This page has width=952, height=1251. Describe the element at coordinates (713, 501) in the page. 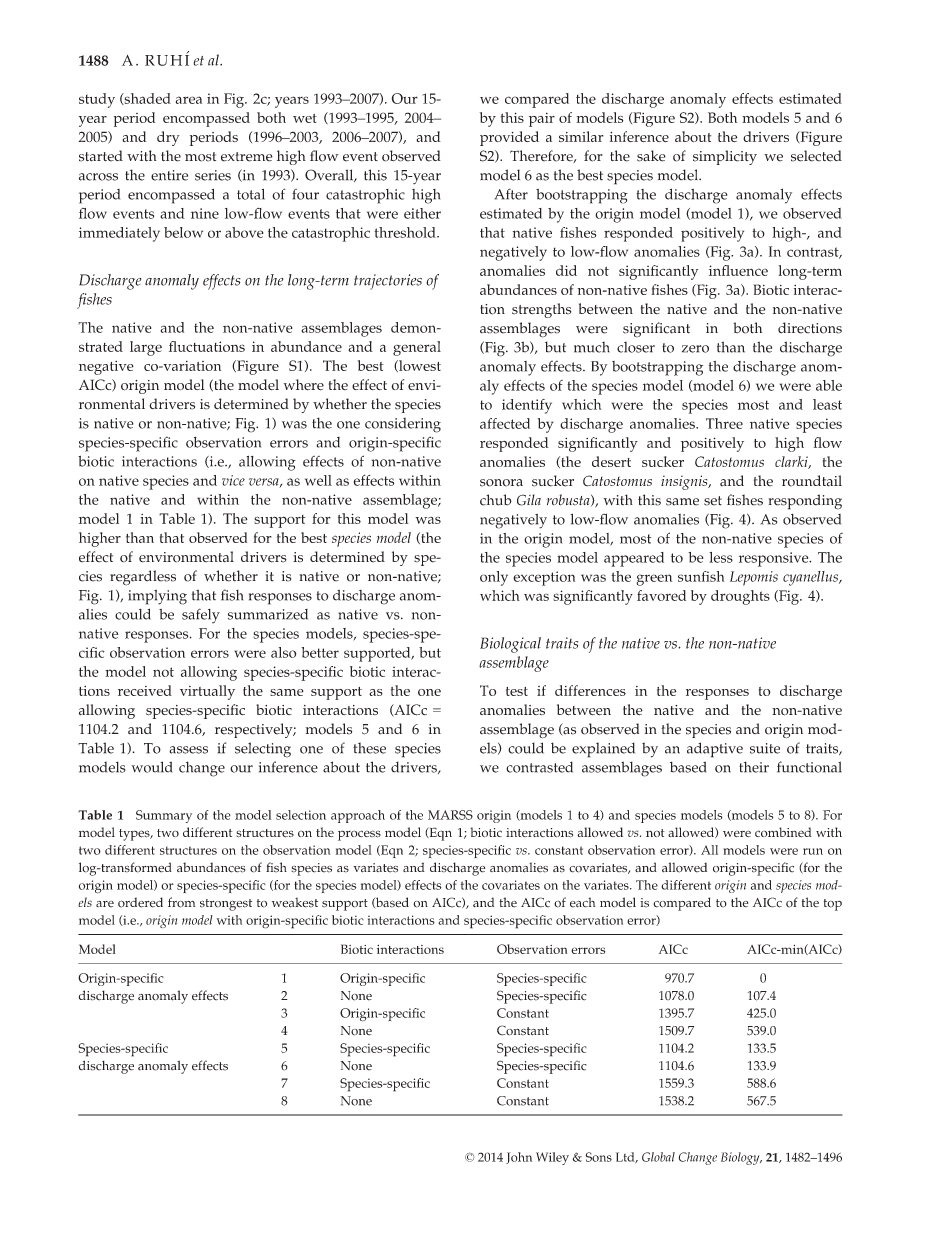

I see `set` at that location.
